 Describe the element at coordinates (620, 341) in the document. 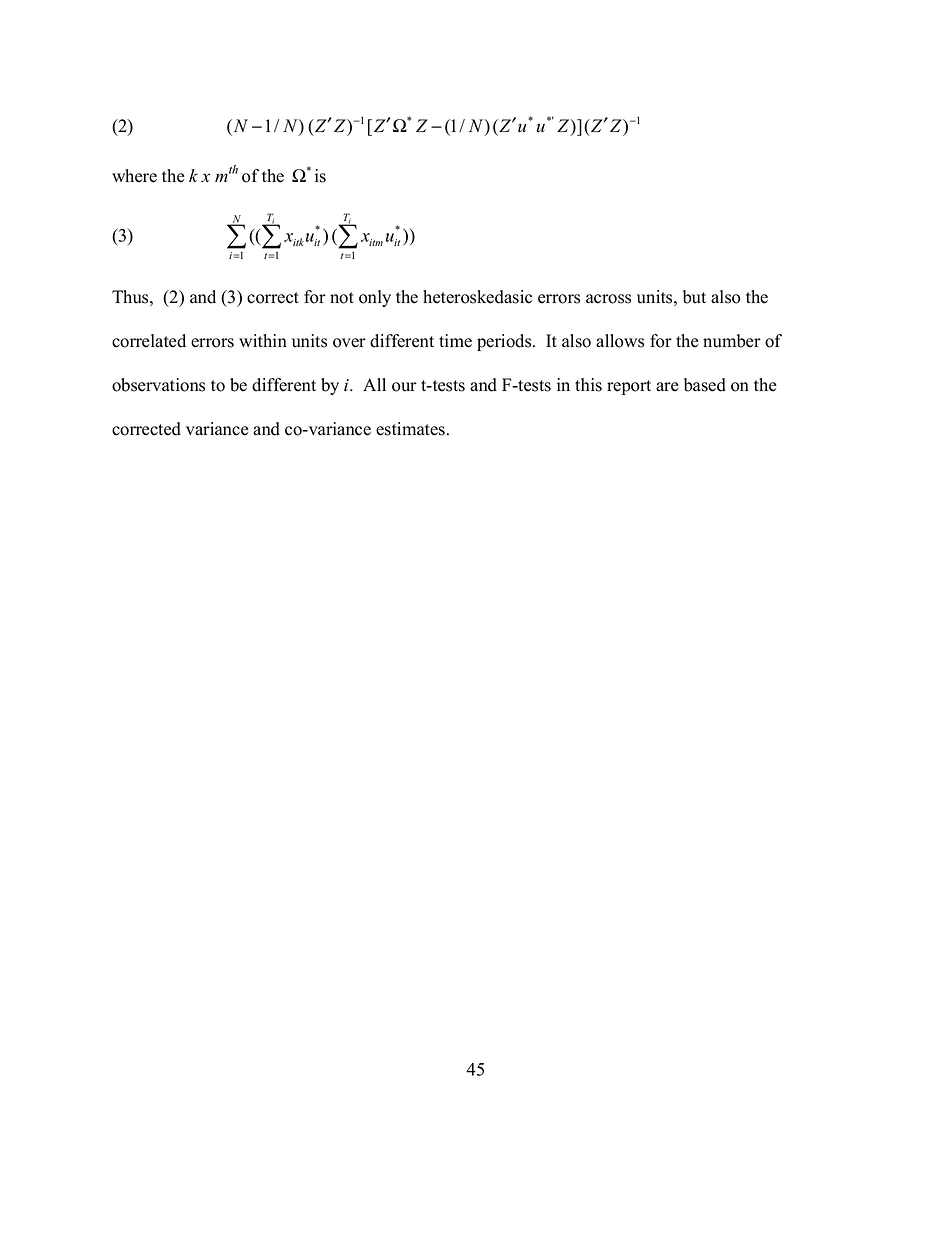

I see `allows` at that location.
